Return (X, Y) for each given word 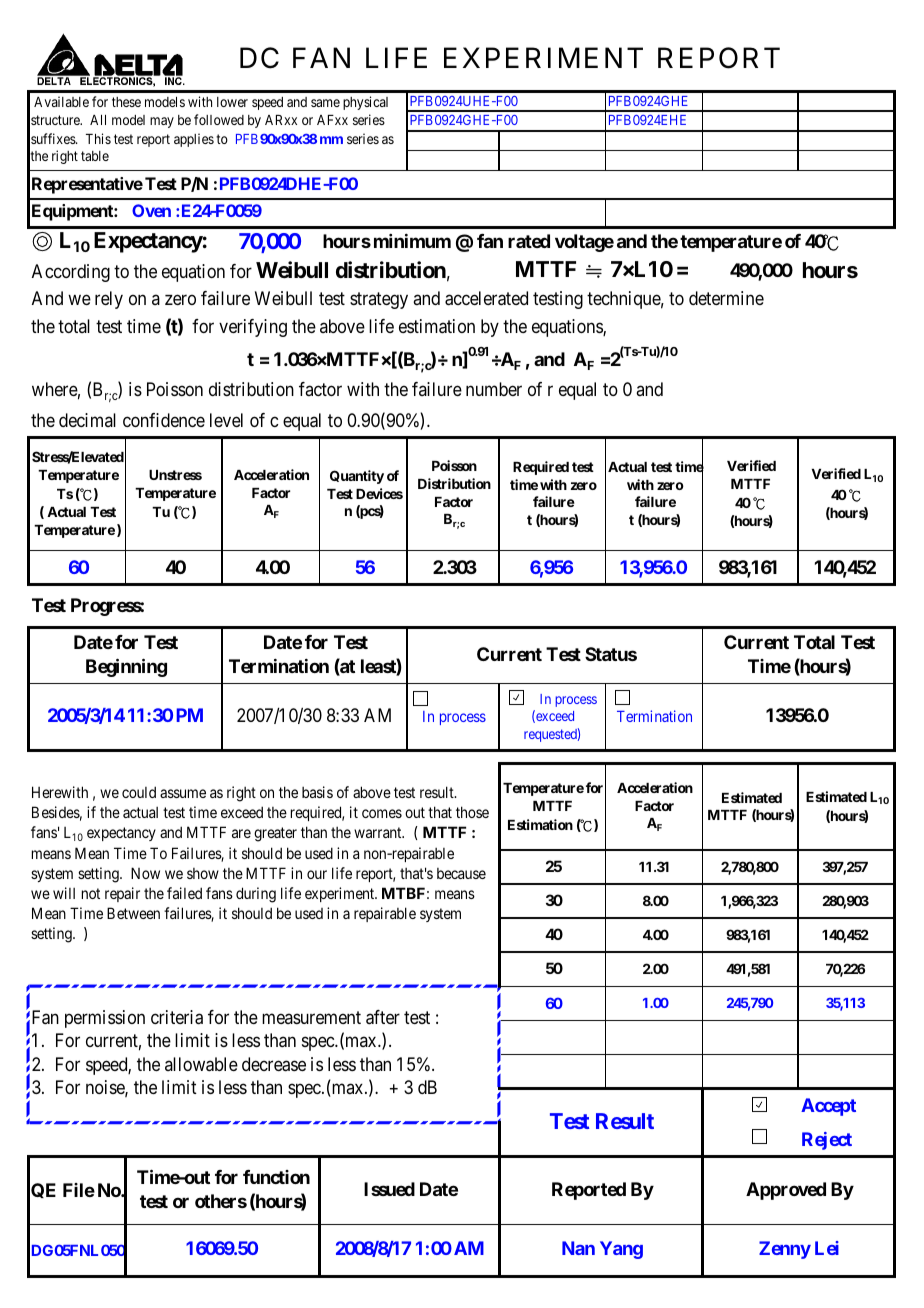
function (276, 1177)
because (461, 873)
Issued (389, 1189)
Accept (828, 1107)
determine (726, 298)
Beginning (126, 667)
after (383, 1017)
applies (194, 140)
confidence (164, 420)
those (472, 812)
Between (133, 913)
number (494, 389)
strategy (379, 300)
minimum (412, 241)
